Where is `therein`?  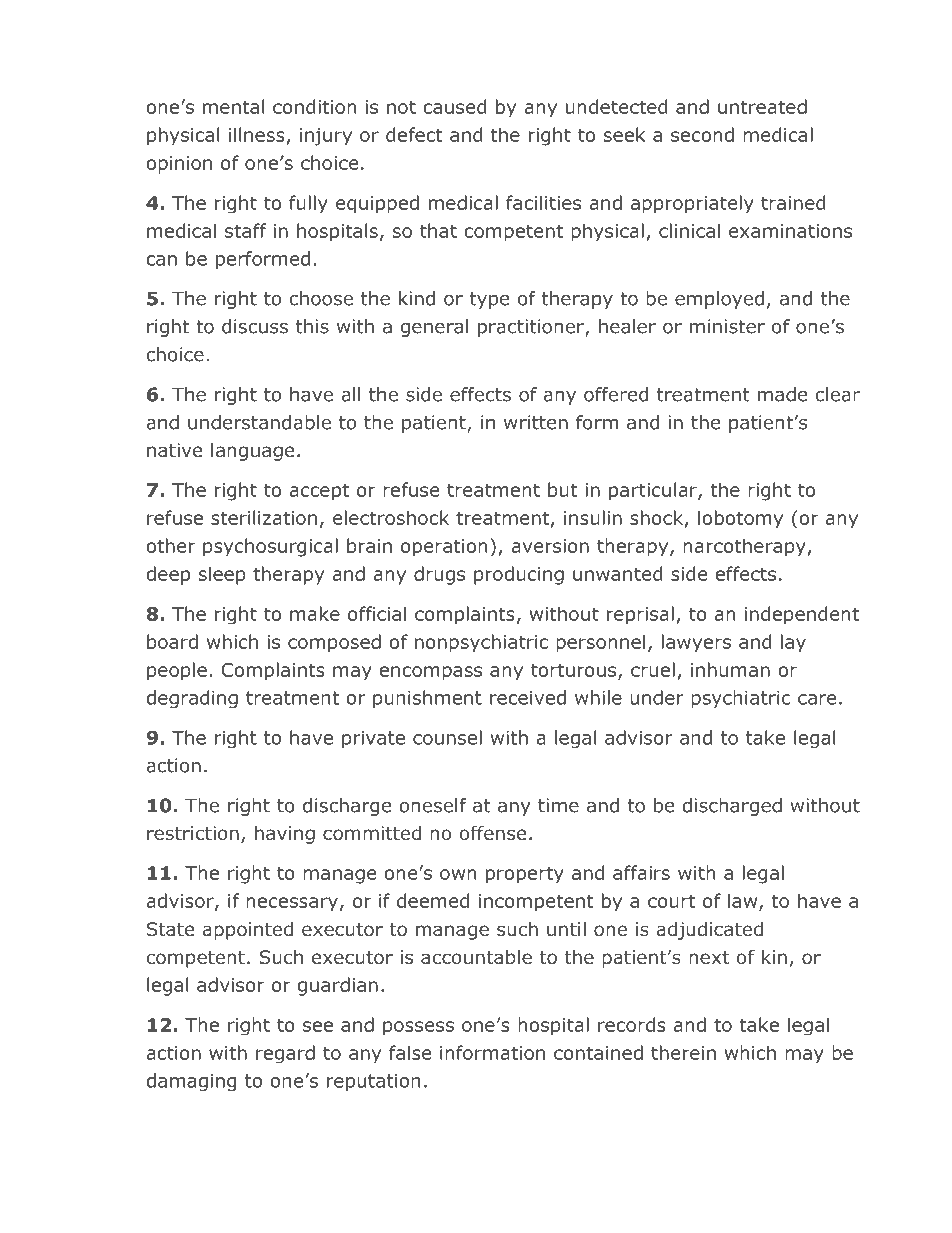 therein is located at coordinates (683, 1052).
